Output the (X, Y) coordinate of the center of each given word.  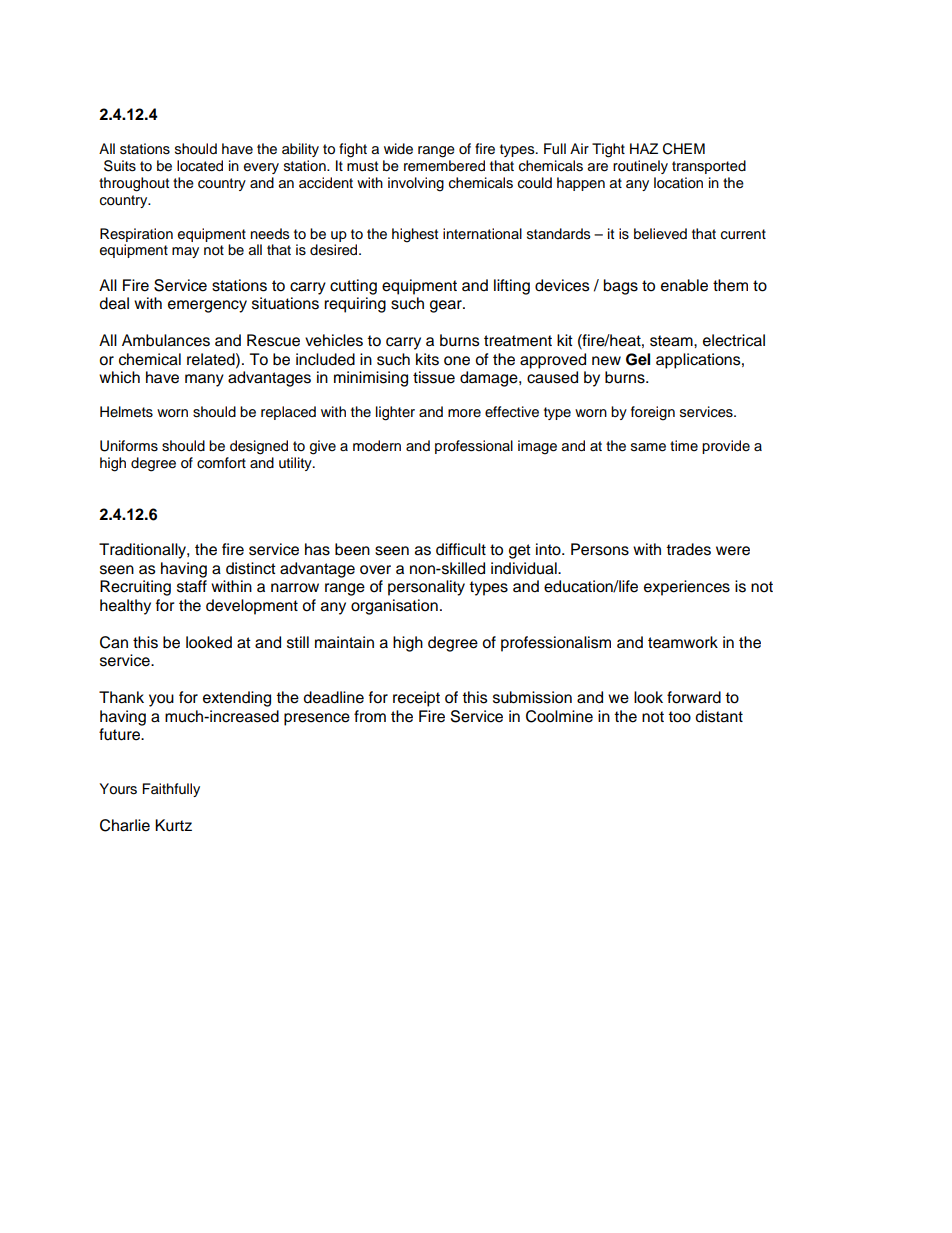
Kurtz (173, 825)
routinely (640, 167)
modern (377, 446)
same (648, 447)
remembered (444, 166)
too (679, 717)
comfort (221, 463)
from (370, 716)
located (200, 166)
